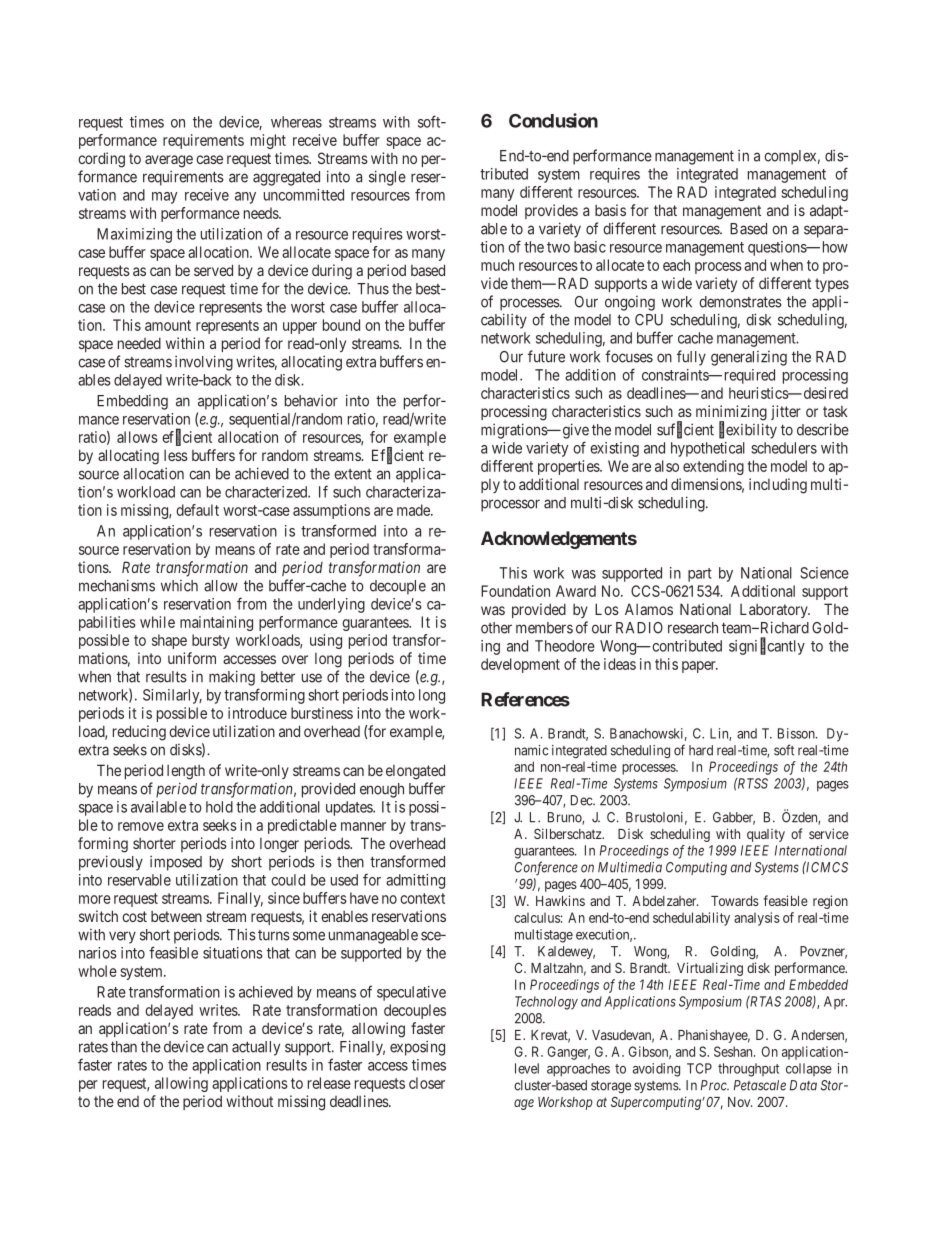 The width and height of the screenshot is (952, 1233). What do you see at coordinates (169, 161) in the screenshot?
I see `average` at bounding box center [169, 161].
